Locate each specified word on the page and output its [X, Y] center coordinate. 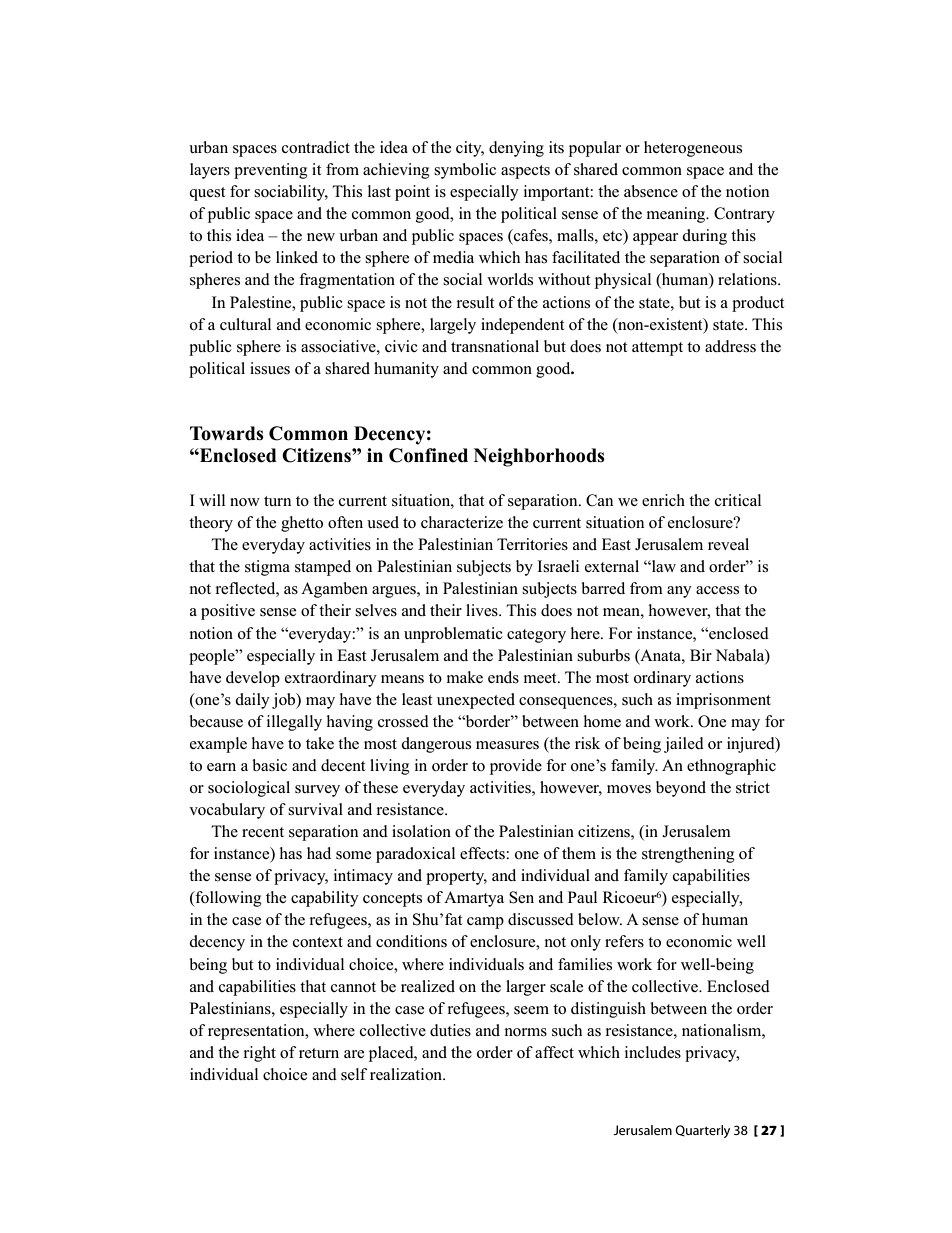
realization [407, 1074]
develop [253, 679]
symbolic [465, 171]
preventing [271, 171]
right [260, 1054]
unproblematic [453, 635]
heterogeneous [693, 149]
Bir [701, 655]
